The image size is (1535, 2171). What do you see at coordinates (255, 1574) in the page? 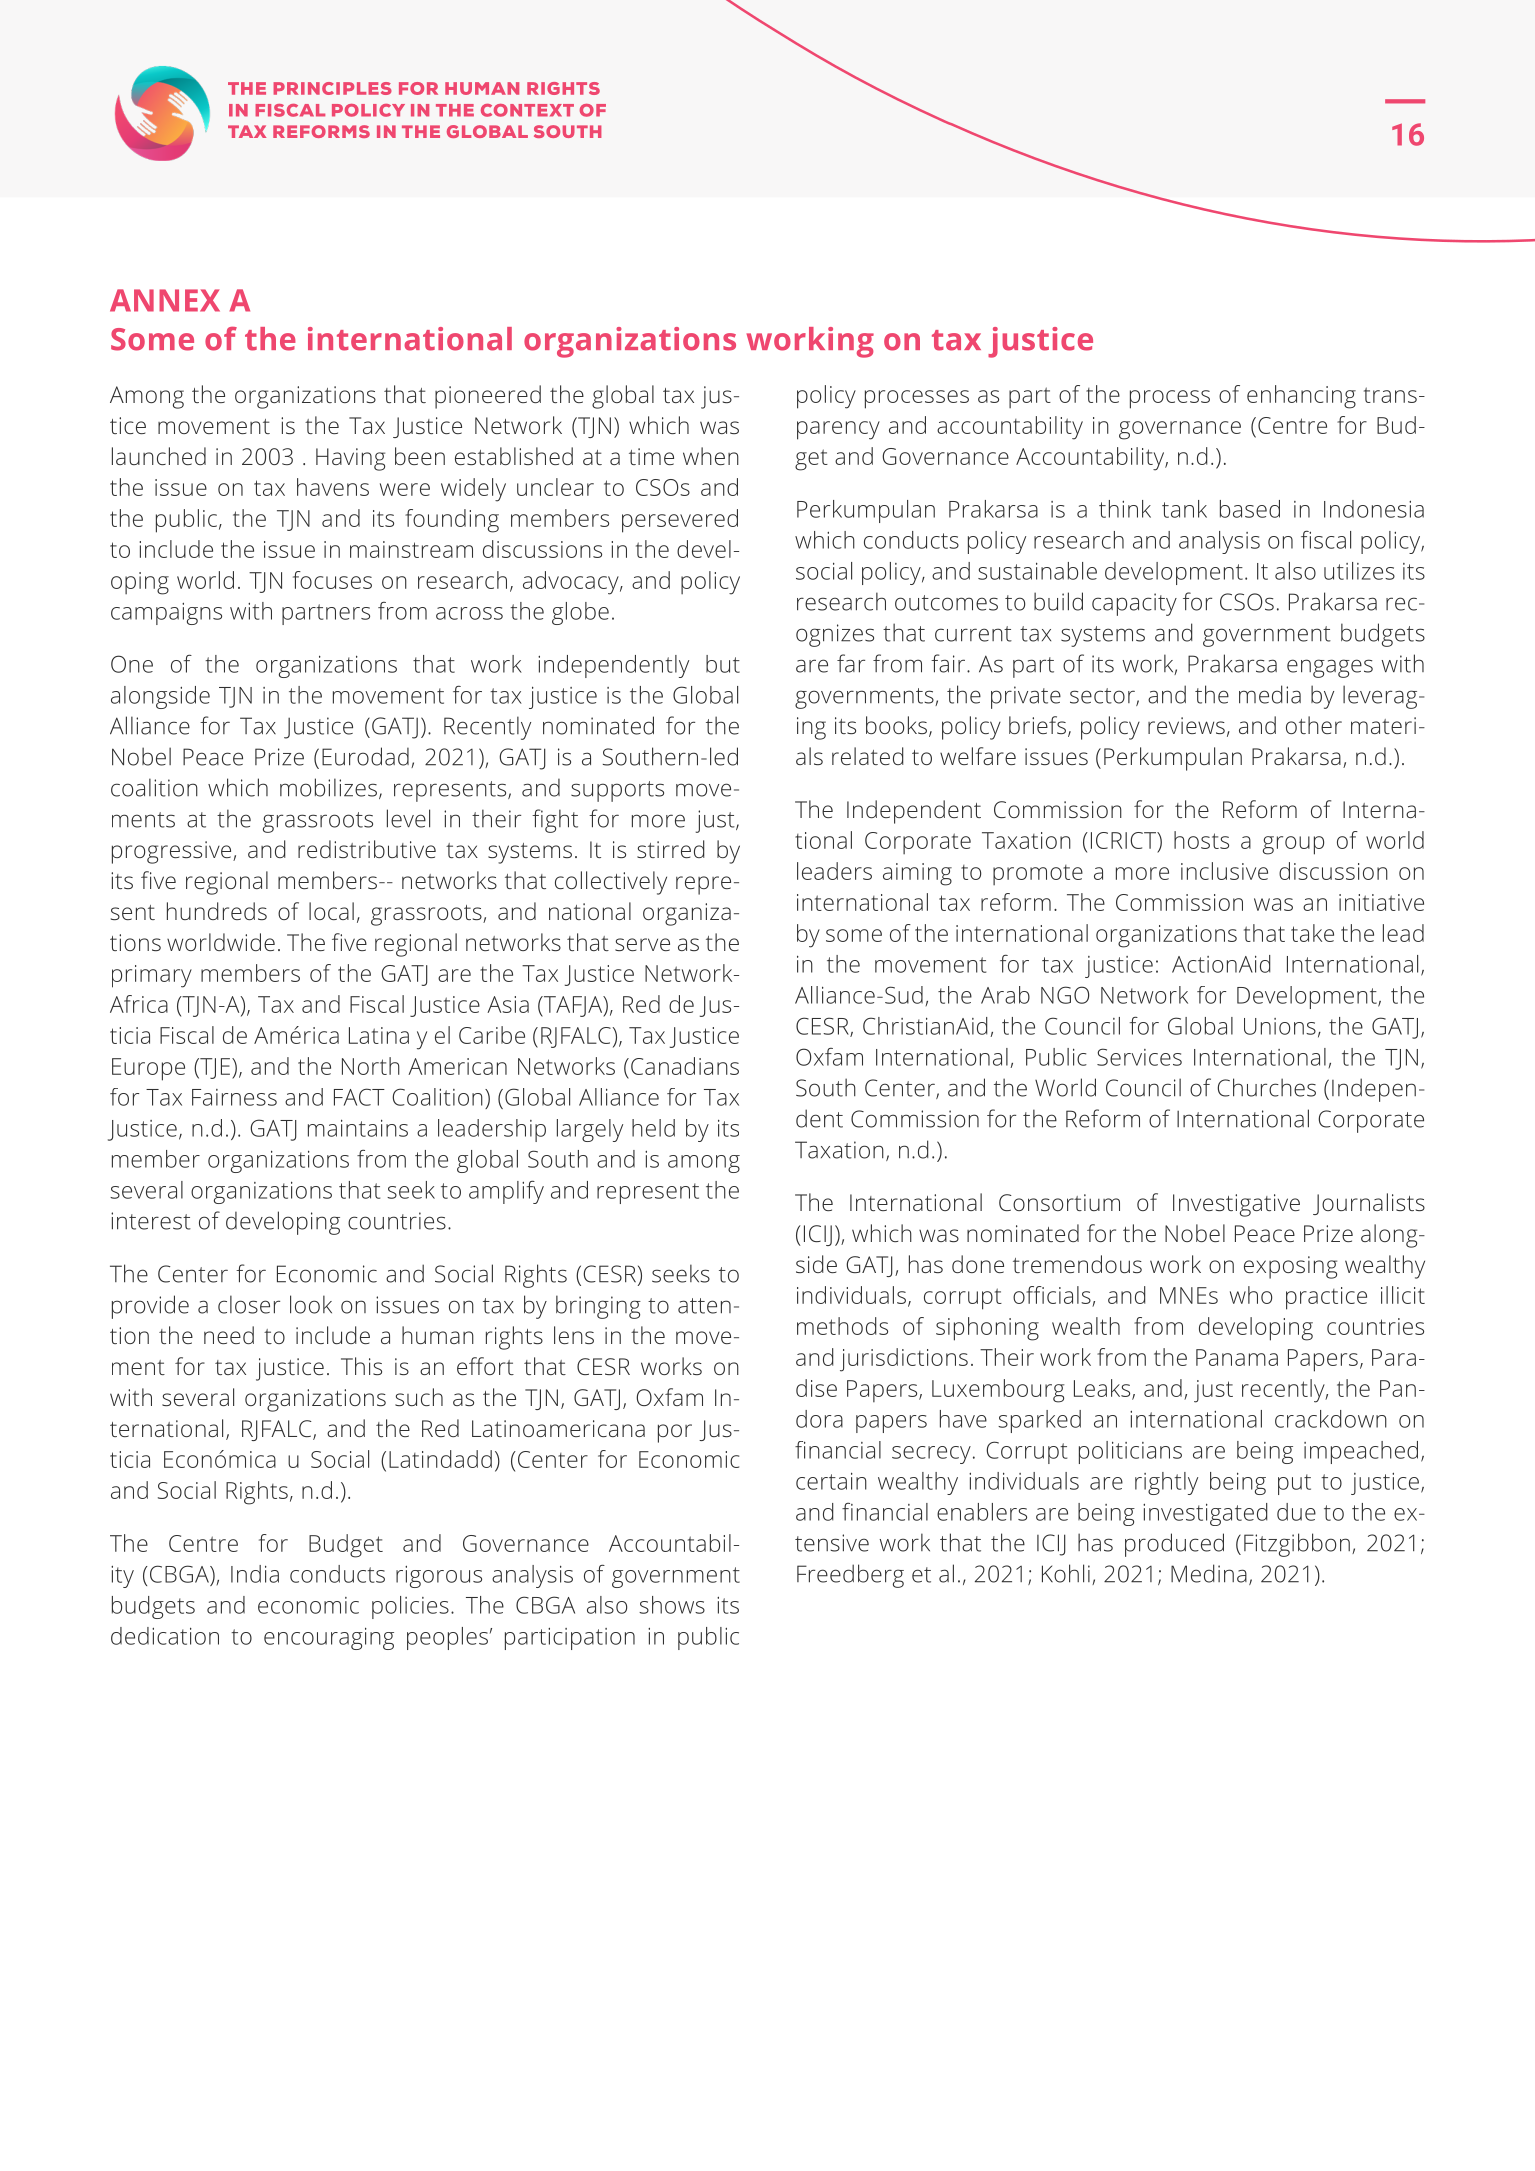
I see `India` at bounding box center [255, 1574].
